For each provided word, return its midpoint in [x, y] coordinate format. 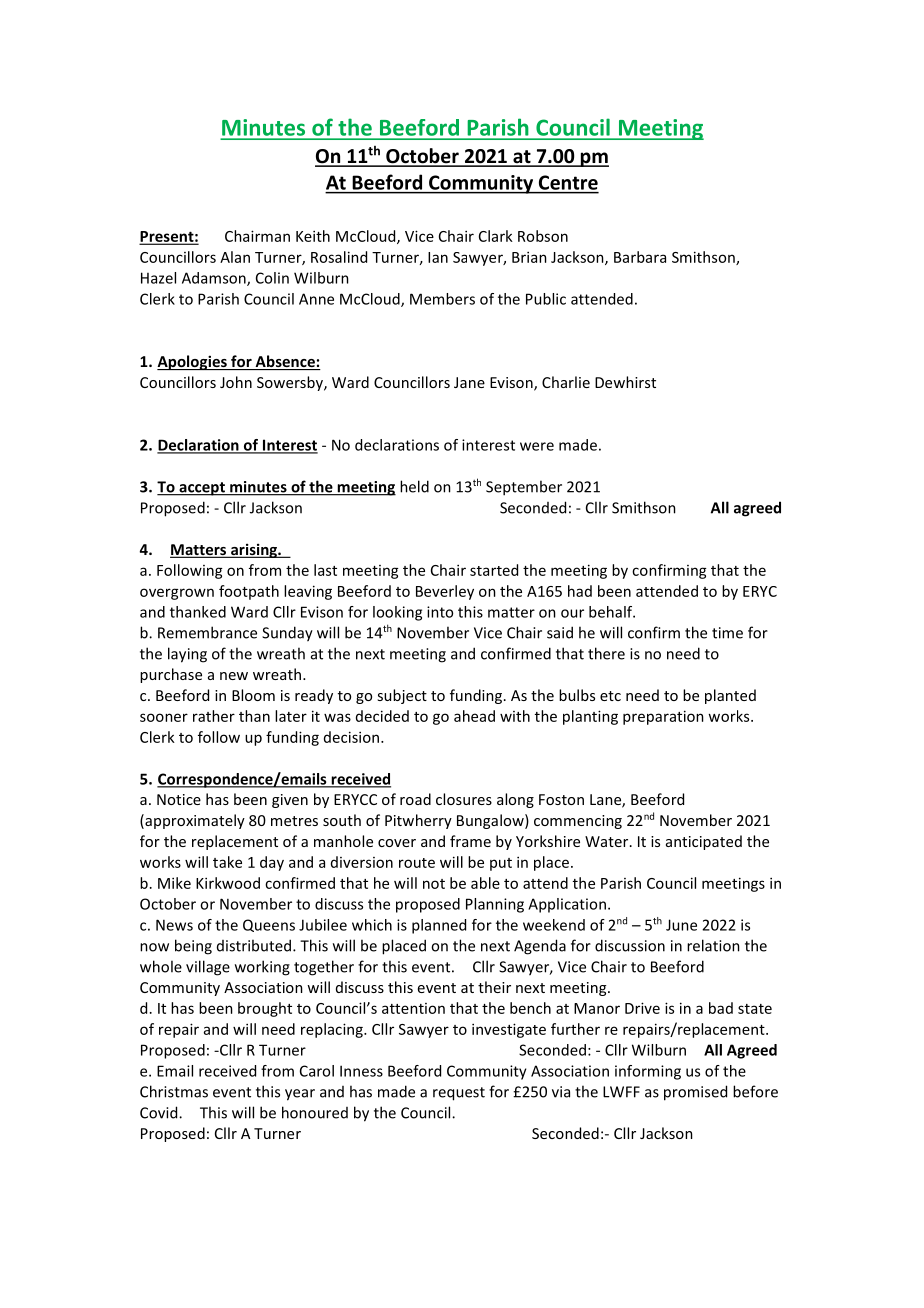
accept [202, 489]
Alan [235, 257]
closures [464, 799]
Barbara [640, 257]
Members [442, 299]
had [580, 591]
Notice [179, 799]
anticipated [704, 842]
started [494, 570]
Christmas [174, 1091]
